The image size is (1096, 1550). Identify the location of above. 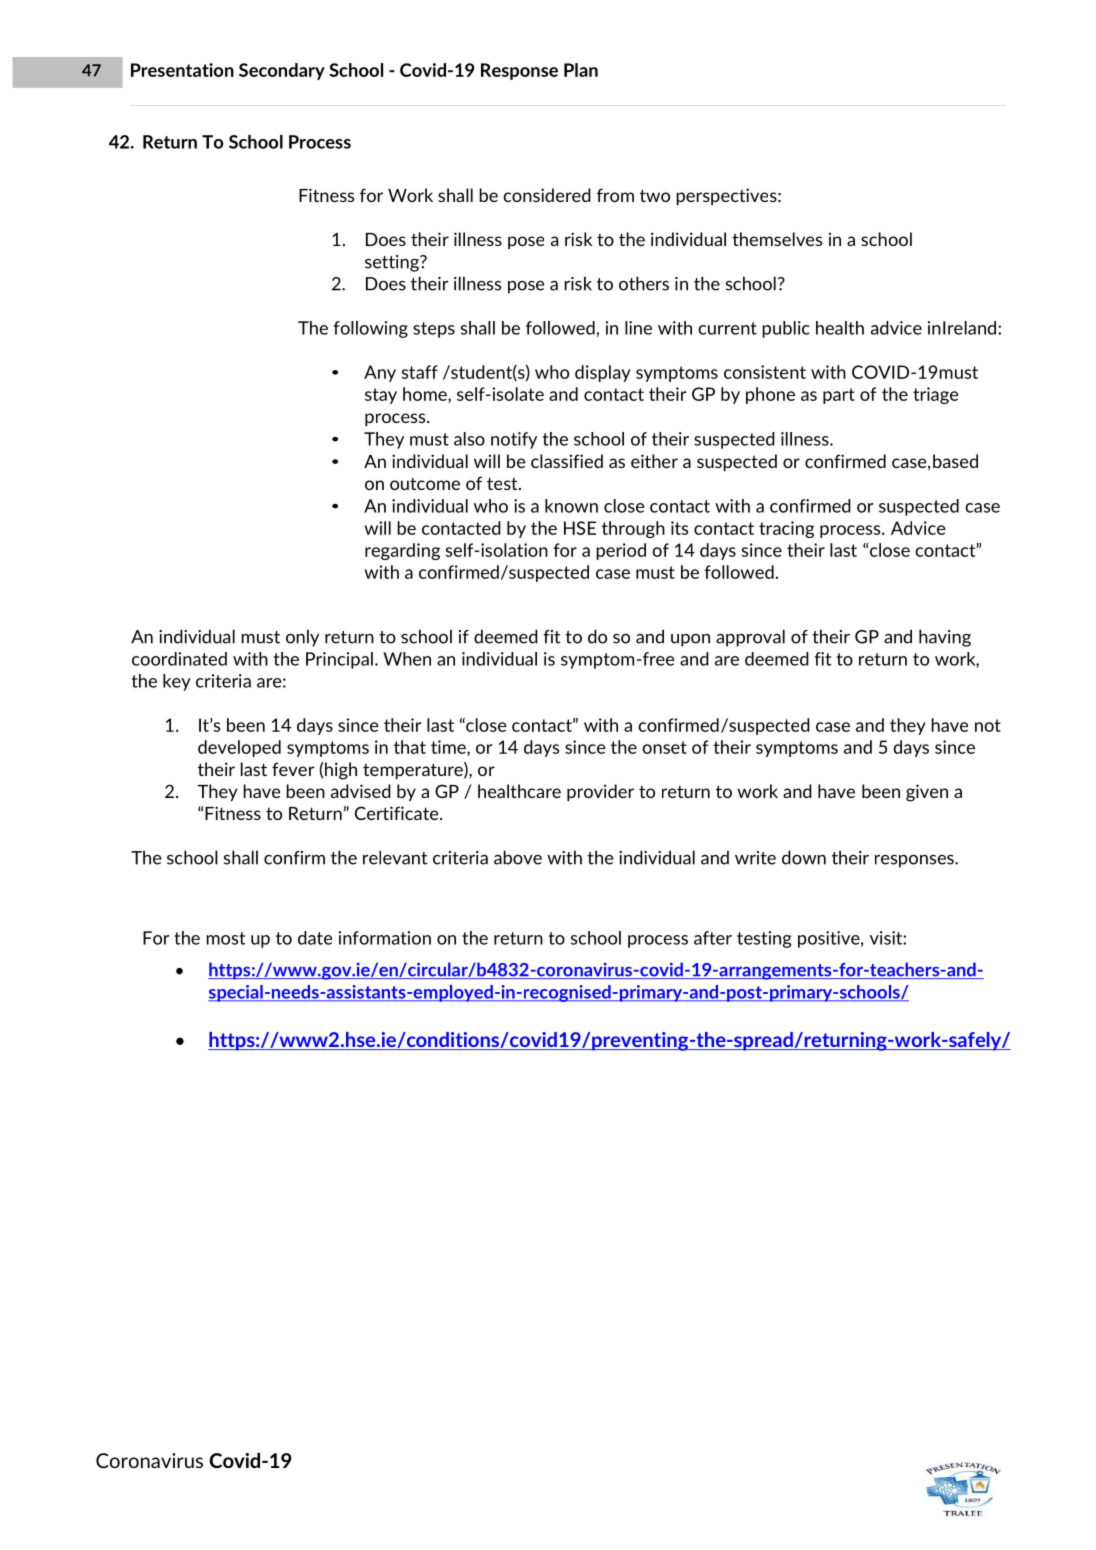
(518, 857).
